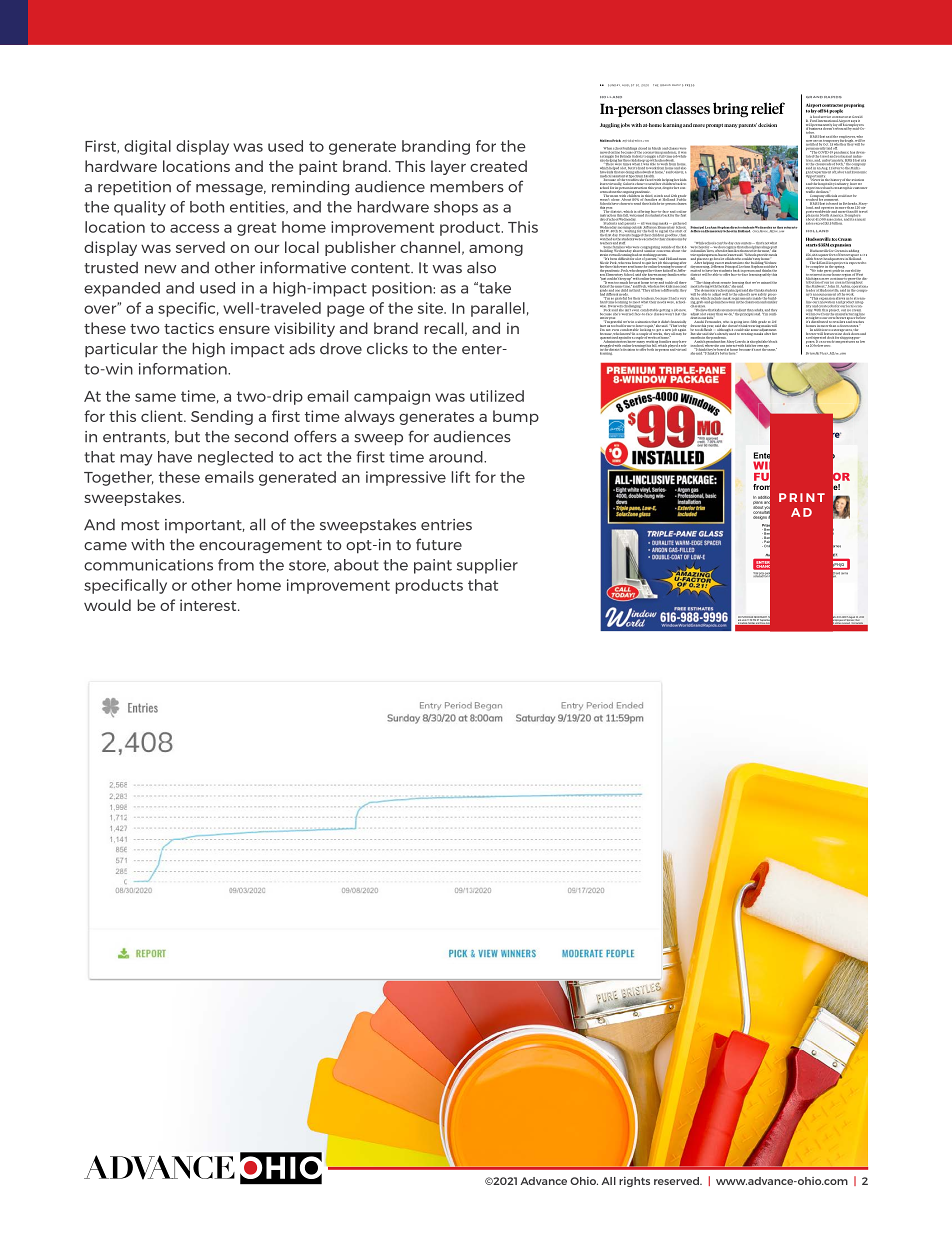 This document has width=952, height=1233. What do you see at coordinates (147, 147) in the document?
I see `digital` at bounding box center [147, 147].
